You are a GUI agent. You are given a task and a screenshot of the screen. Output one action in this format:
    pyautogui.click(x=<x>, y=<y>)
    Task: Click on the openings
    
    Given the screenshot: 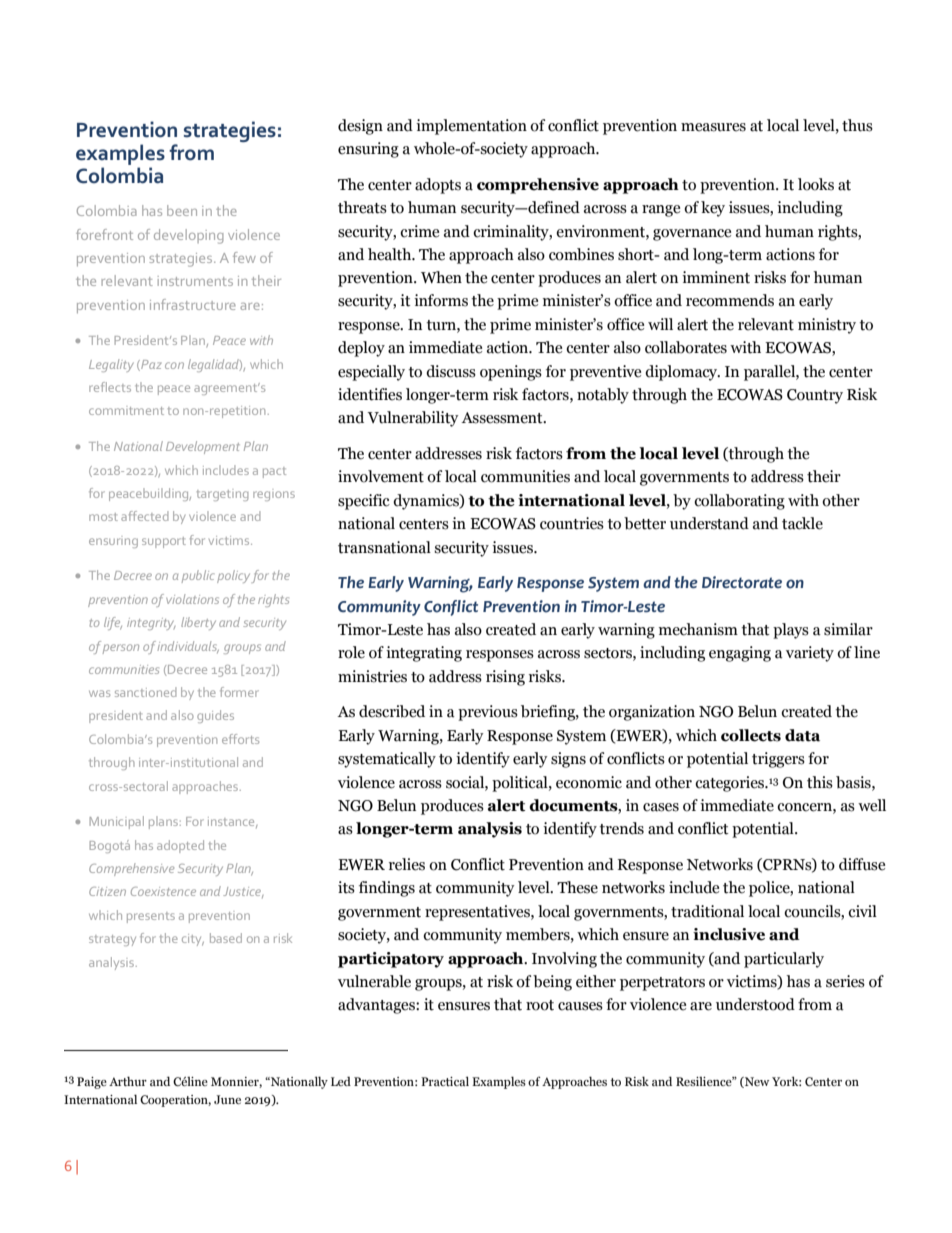 What is the action you would take?
    pyautogui.click(x=511, y=373)
